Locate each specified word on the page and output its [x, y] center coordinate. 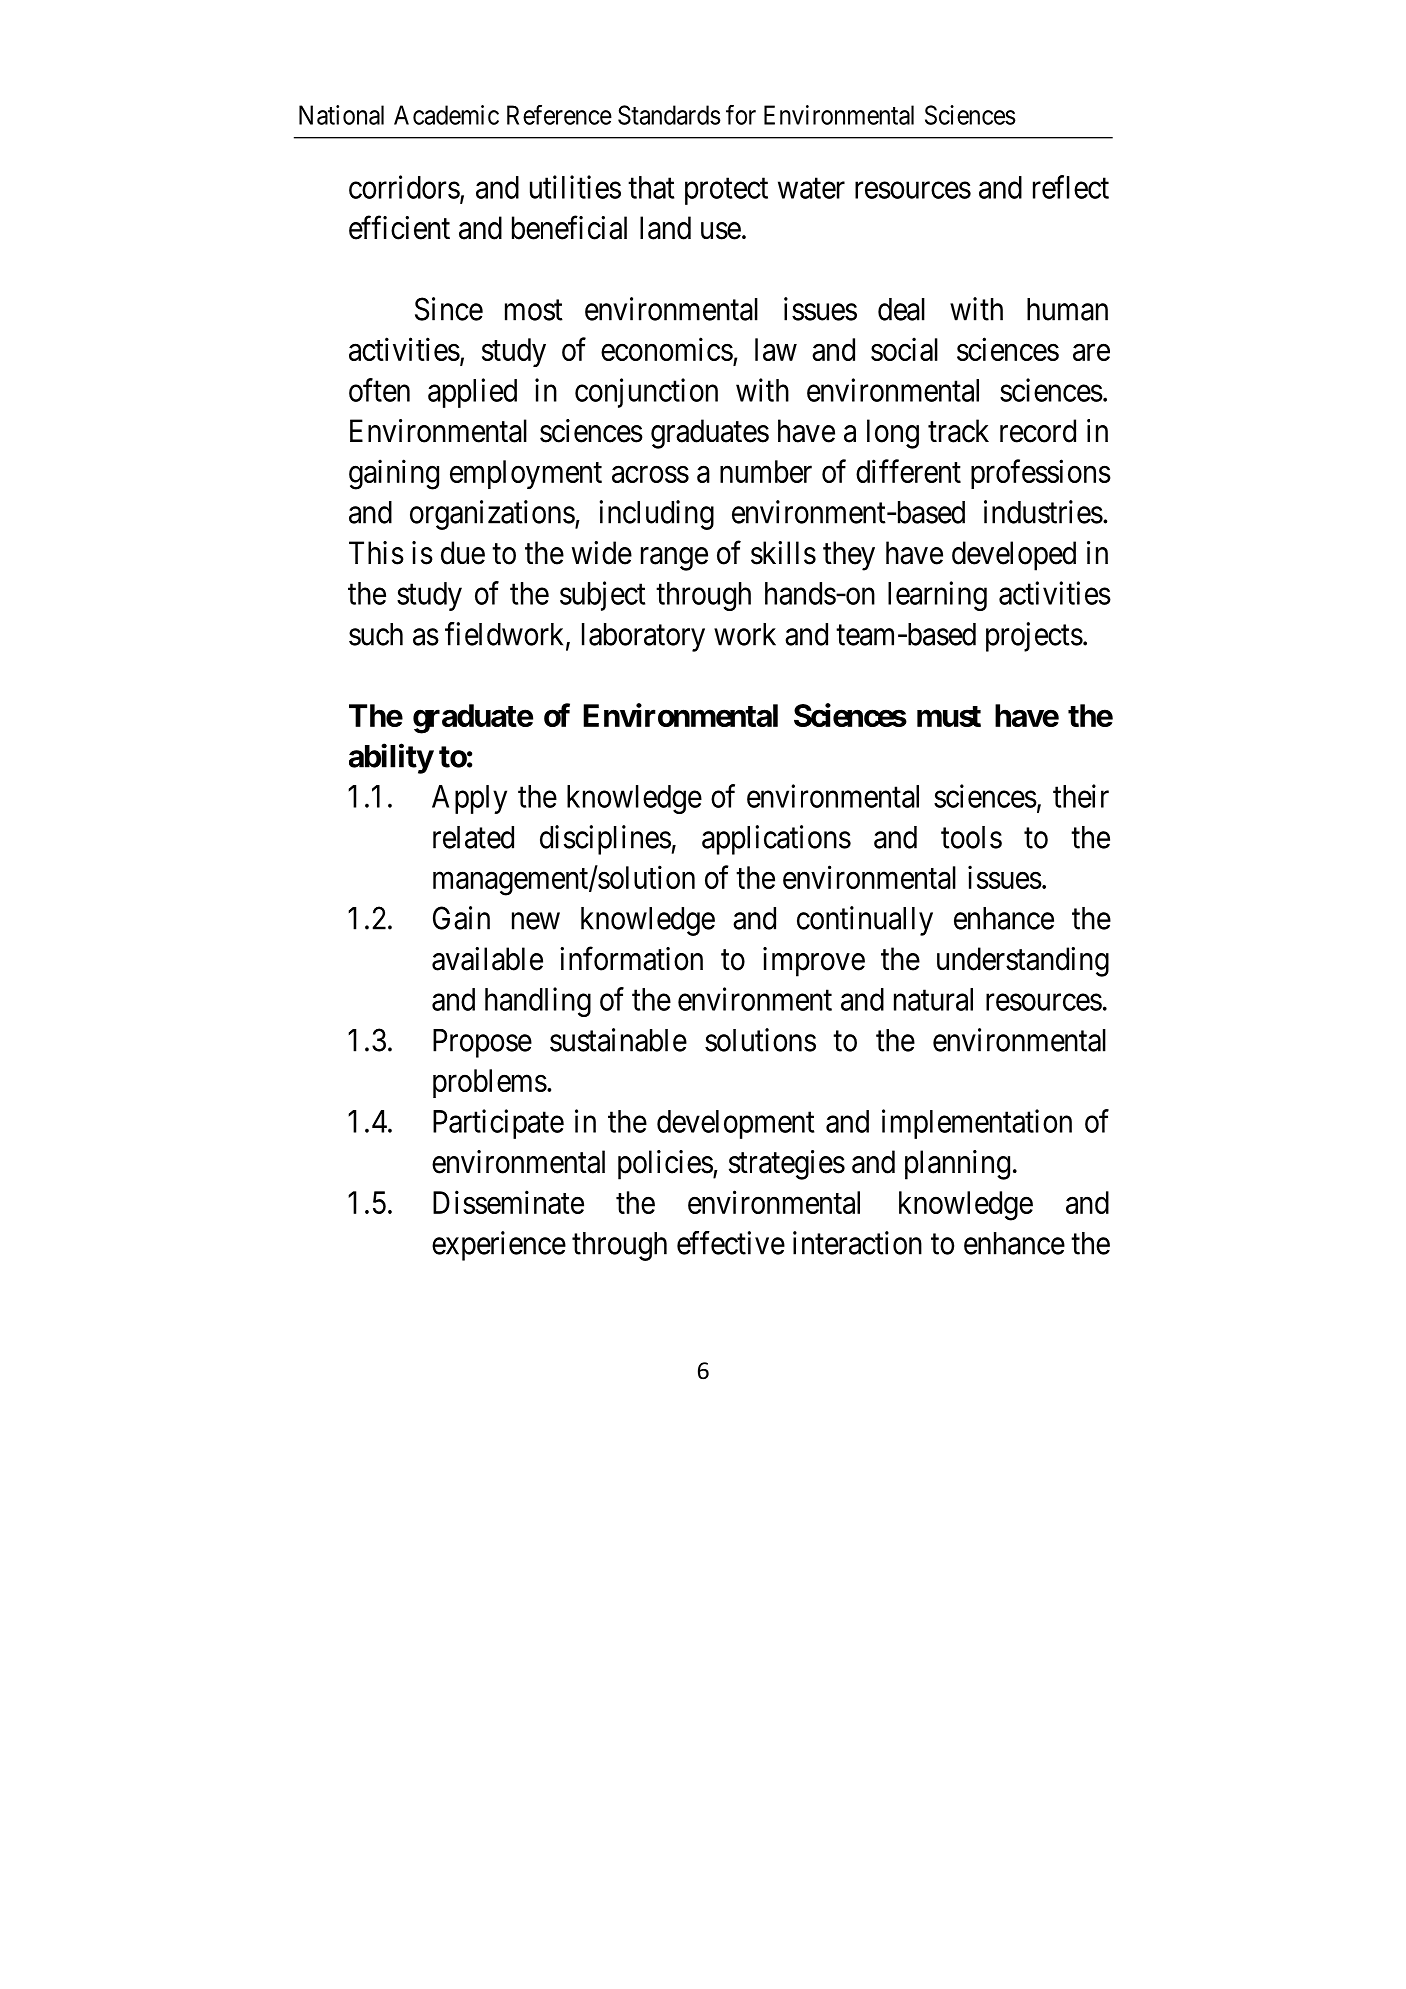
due [463, 553]
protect [726, 191]
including [657, 515]
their [1081, 796]
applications [776, 840]
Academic [446, 115]
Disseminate [508, 1202]
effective [731, 1243]
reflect [1071, 187]
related [473, 837]
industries [1043, 512]
